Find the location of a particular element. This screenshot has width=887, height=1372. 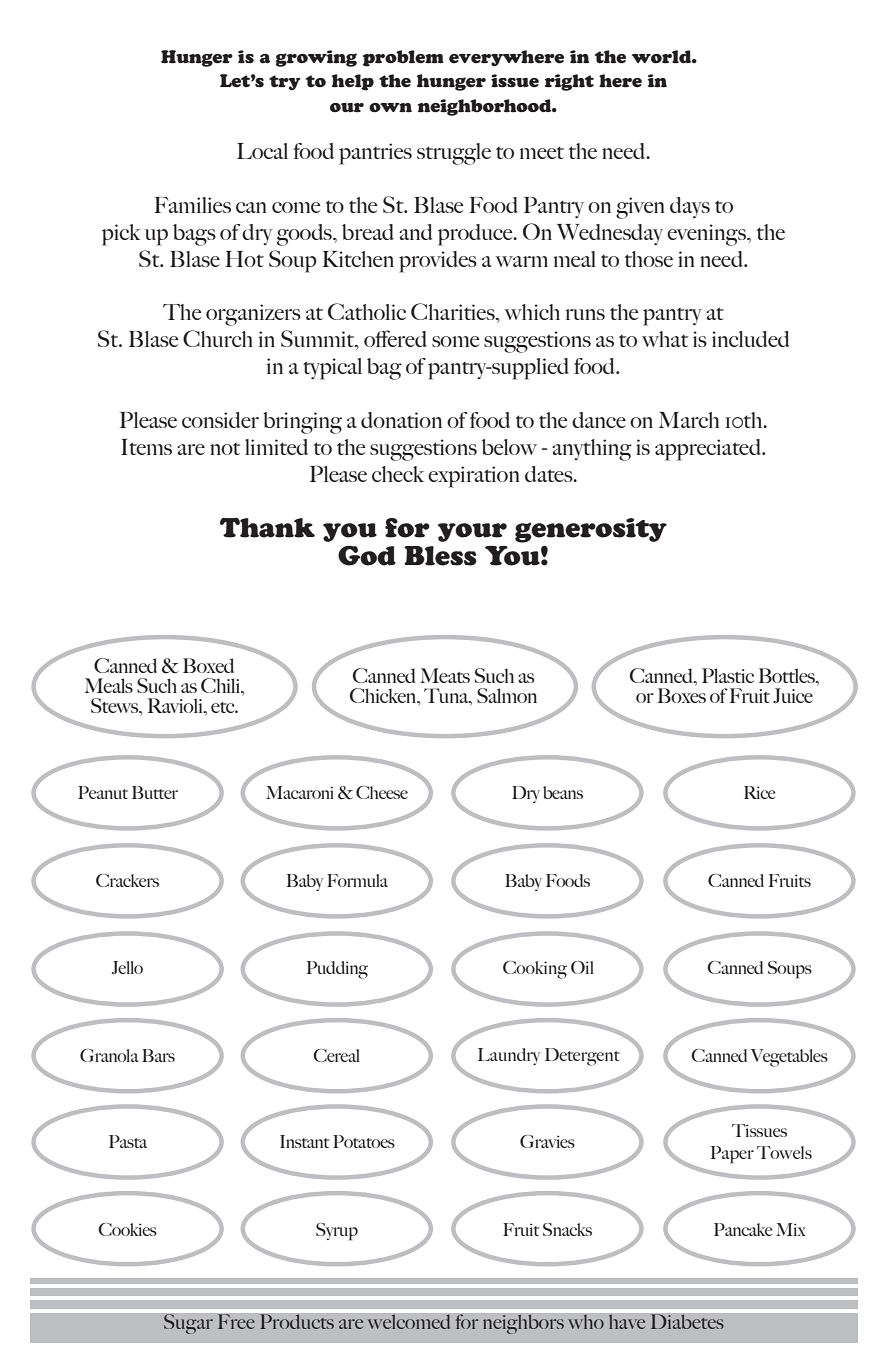

neighbors is located at coordinates (523, 1324).
